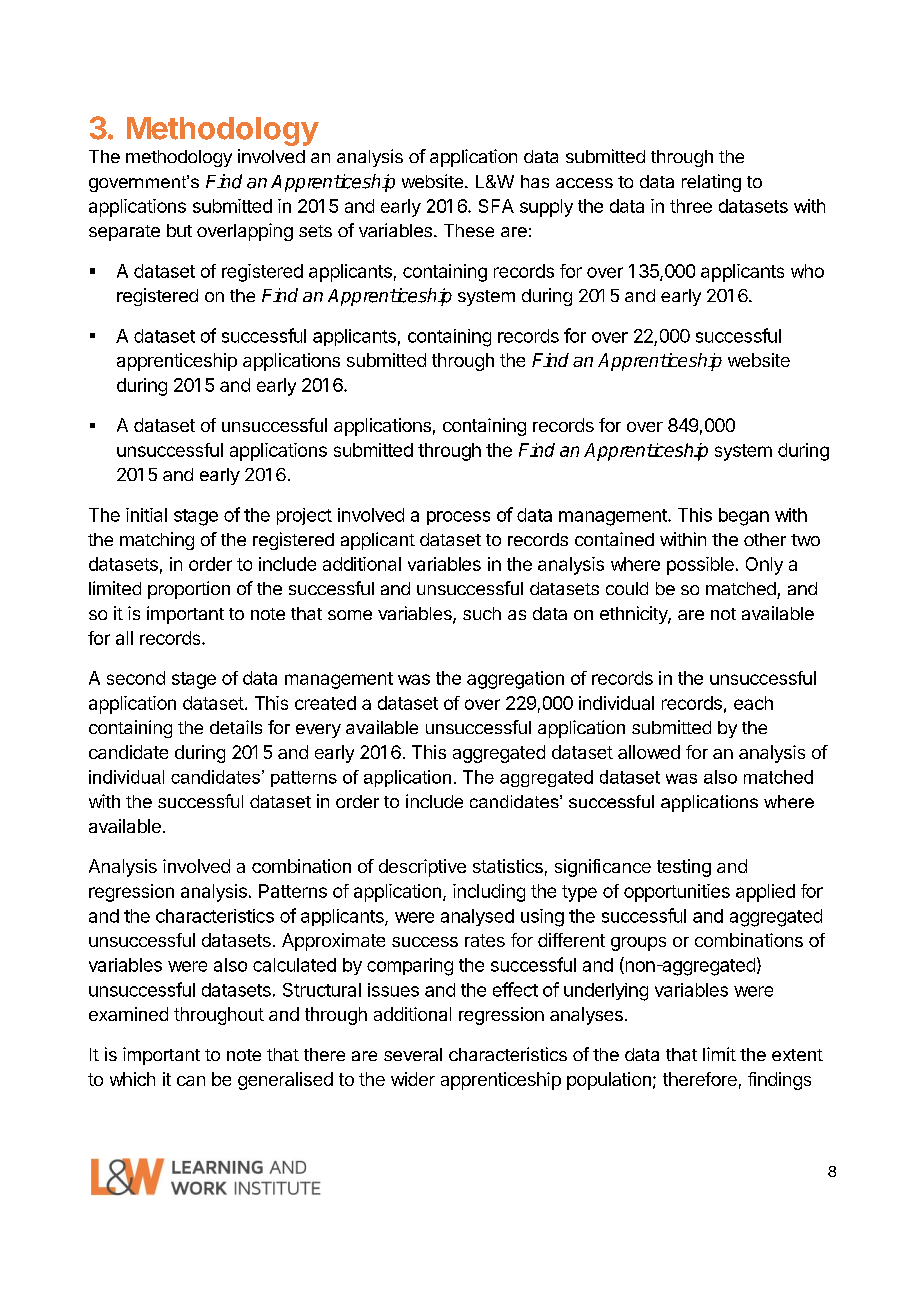 The height and width of the page is (1308, 924). I want to click on which, so click(132, 1079).
